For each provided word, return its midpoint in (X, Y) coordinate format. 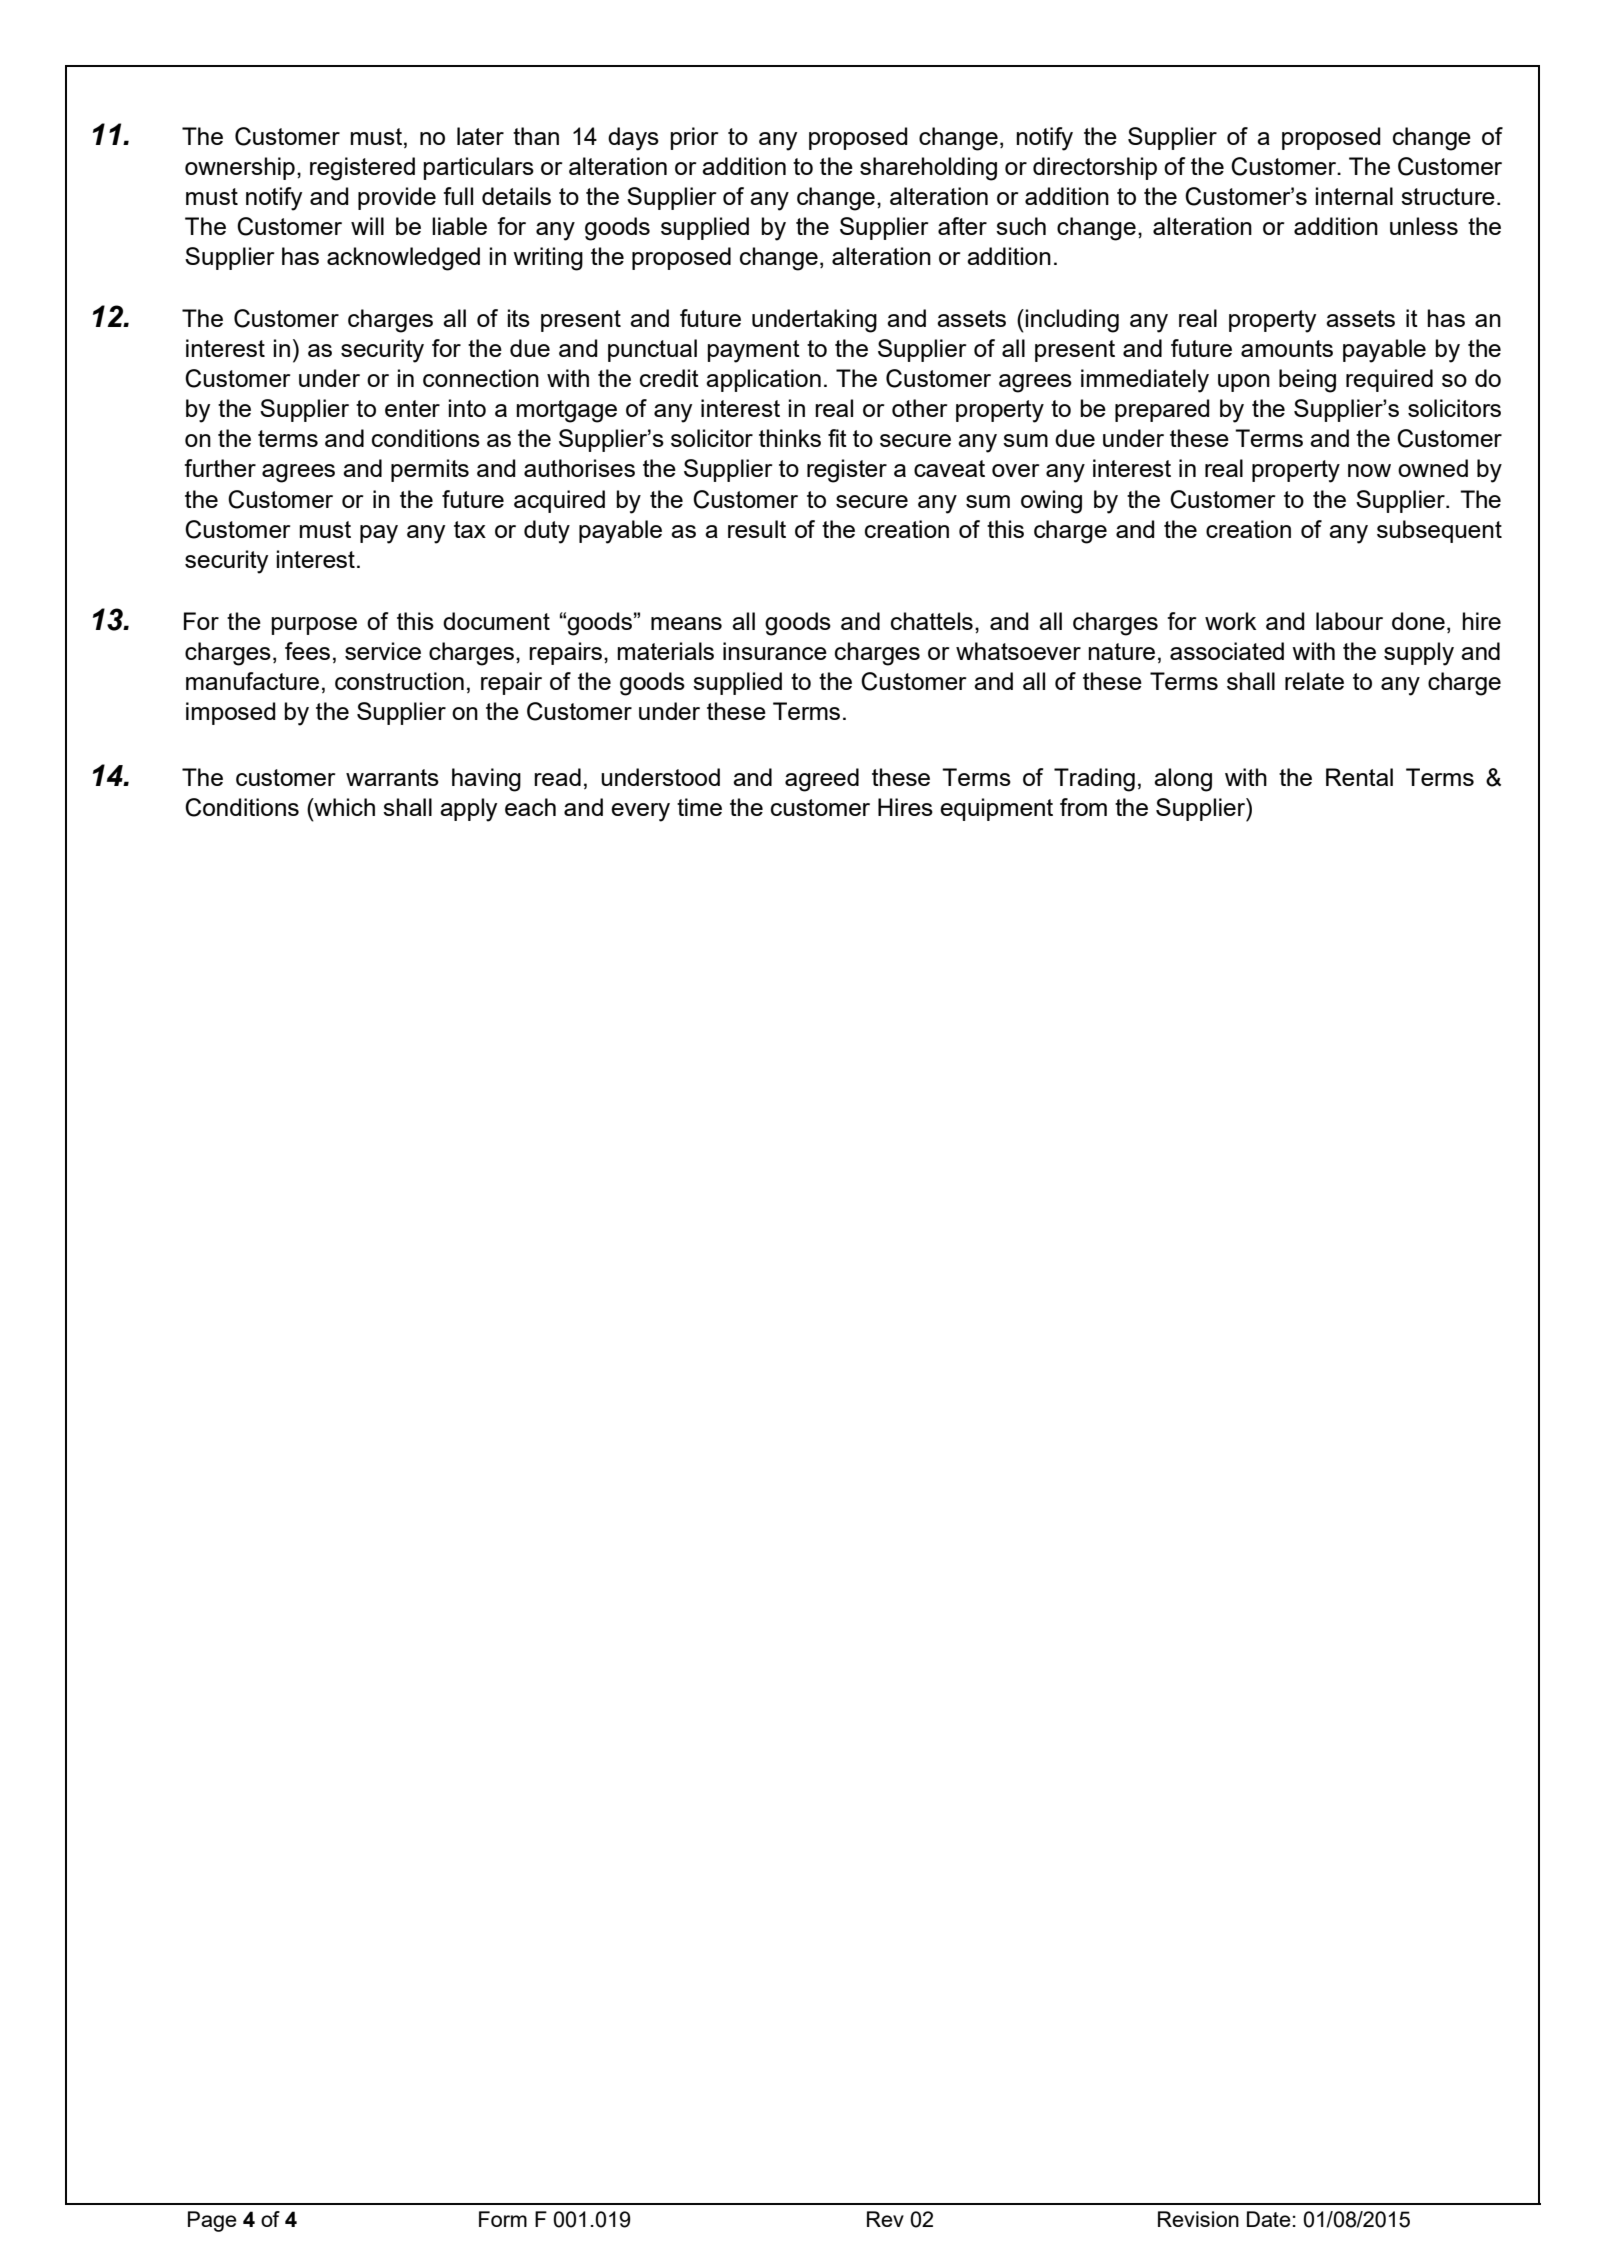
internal (1354, 196)
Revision (1198, 2219)
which (343, 807)
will (367, 226)
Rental (1359, 777)
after (962, 226)
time (699, 807)
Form (503, 2219)
